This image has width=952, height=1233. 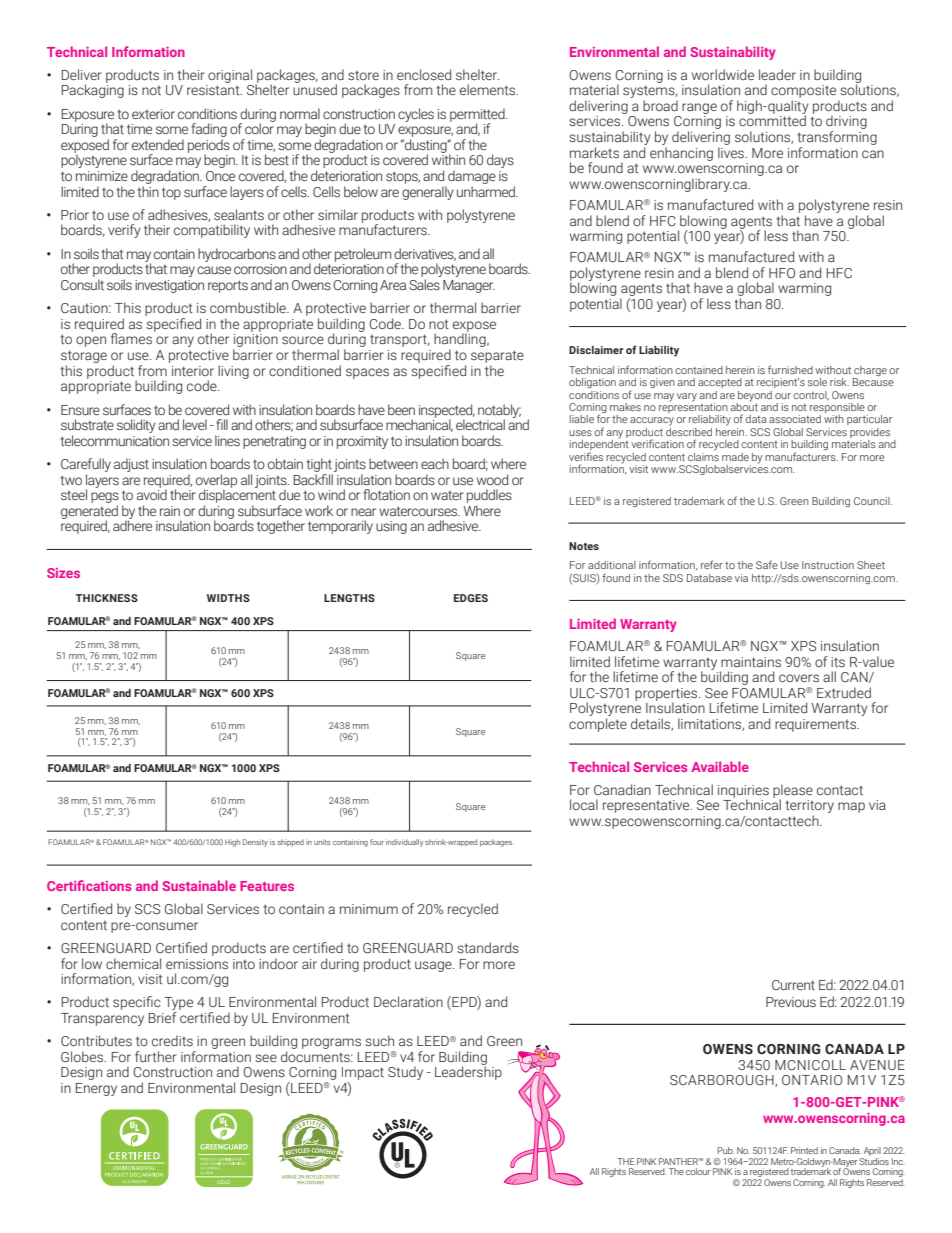 I want to click on Energy, so click(x=96, y=1089).
